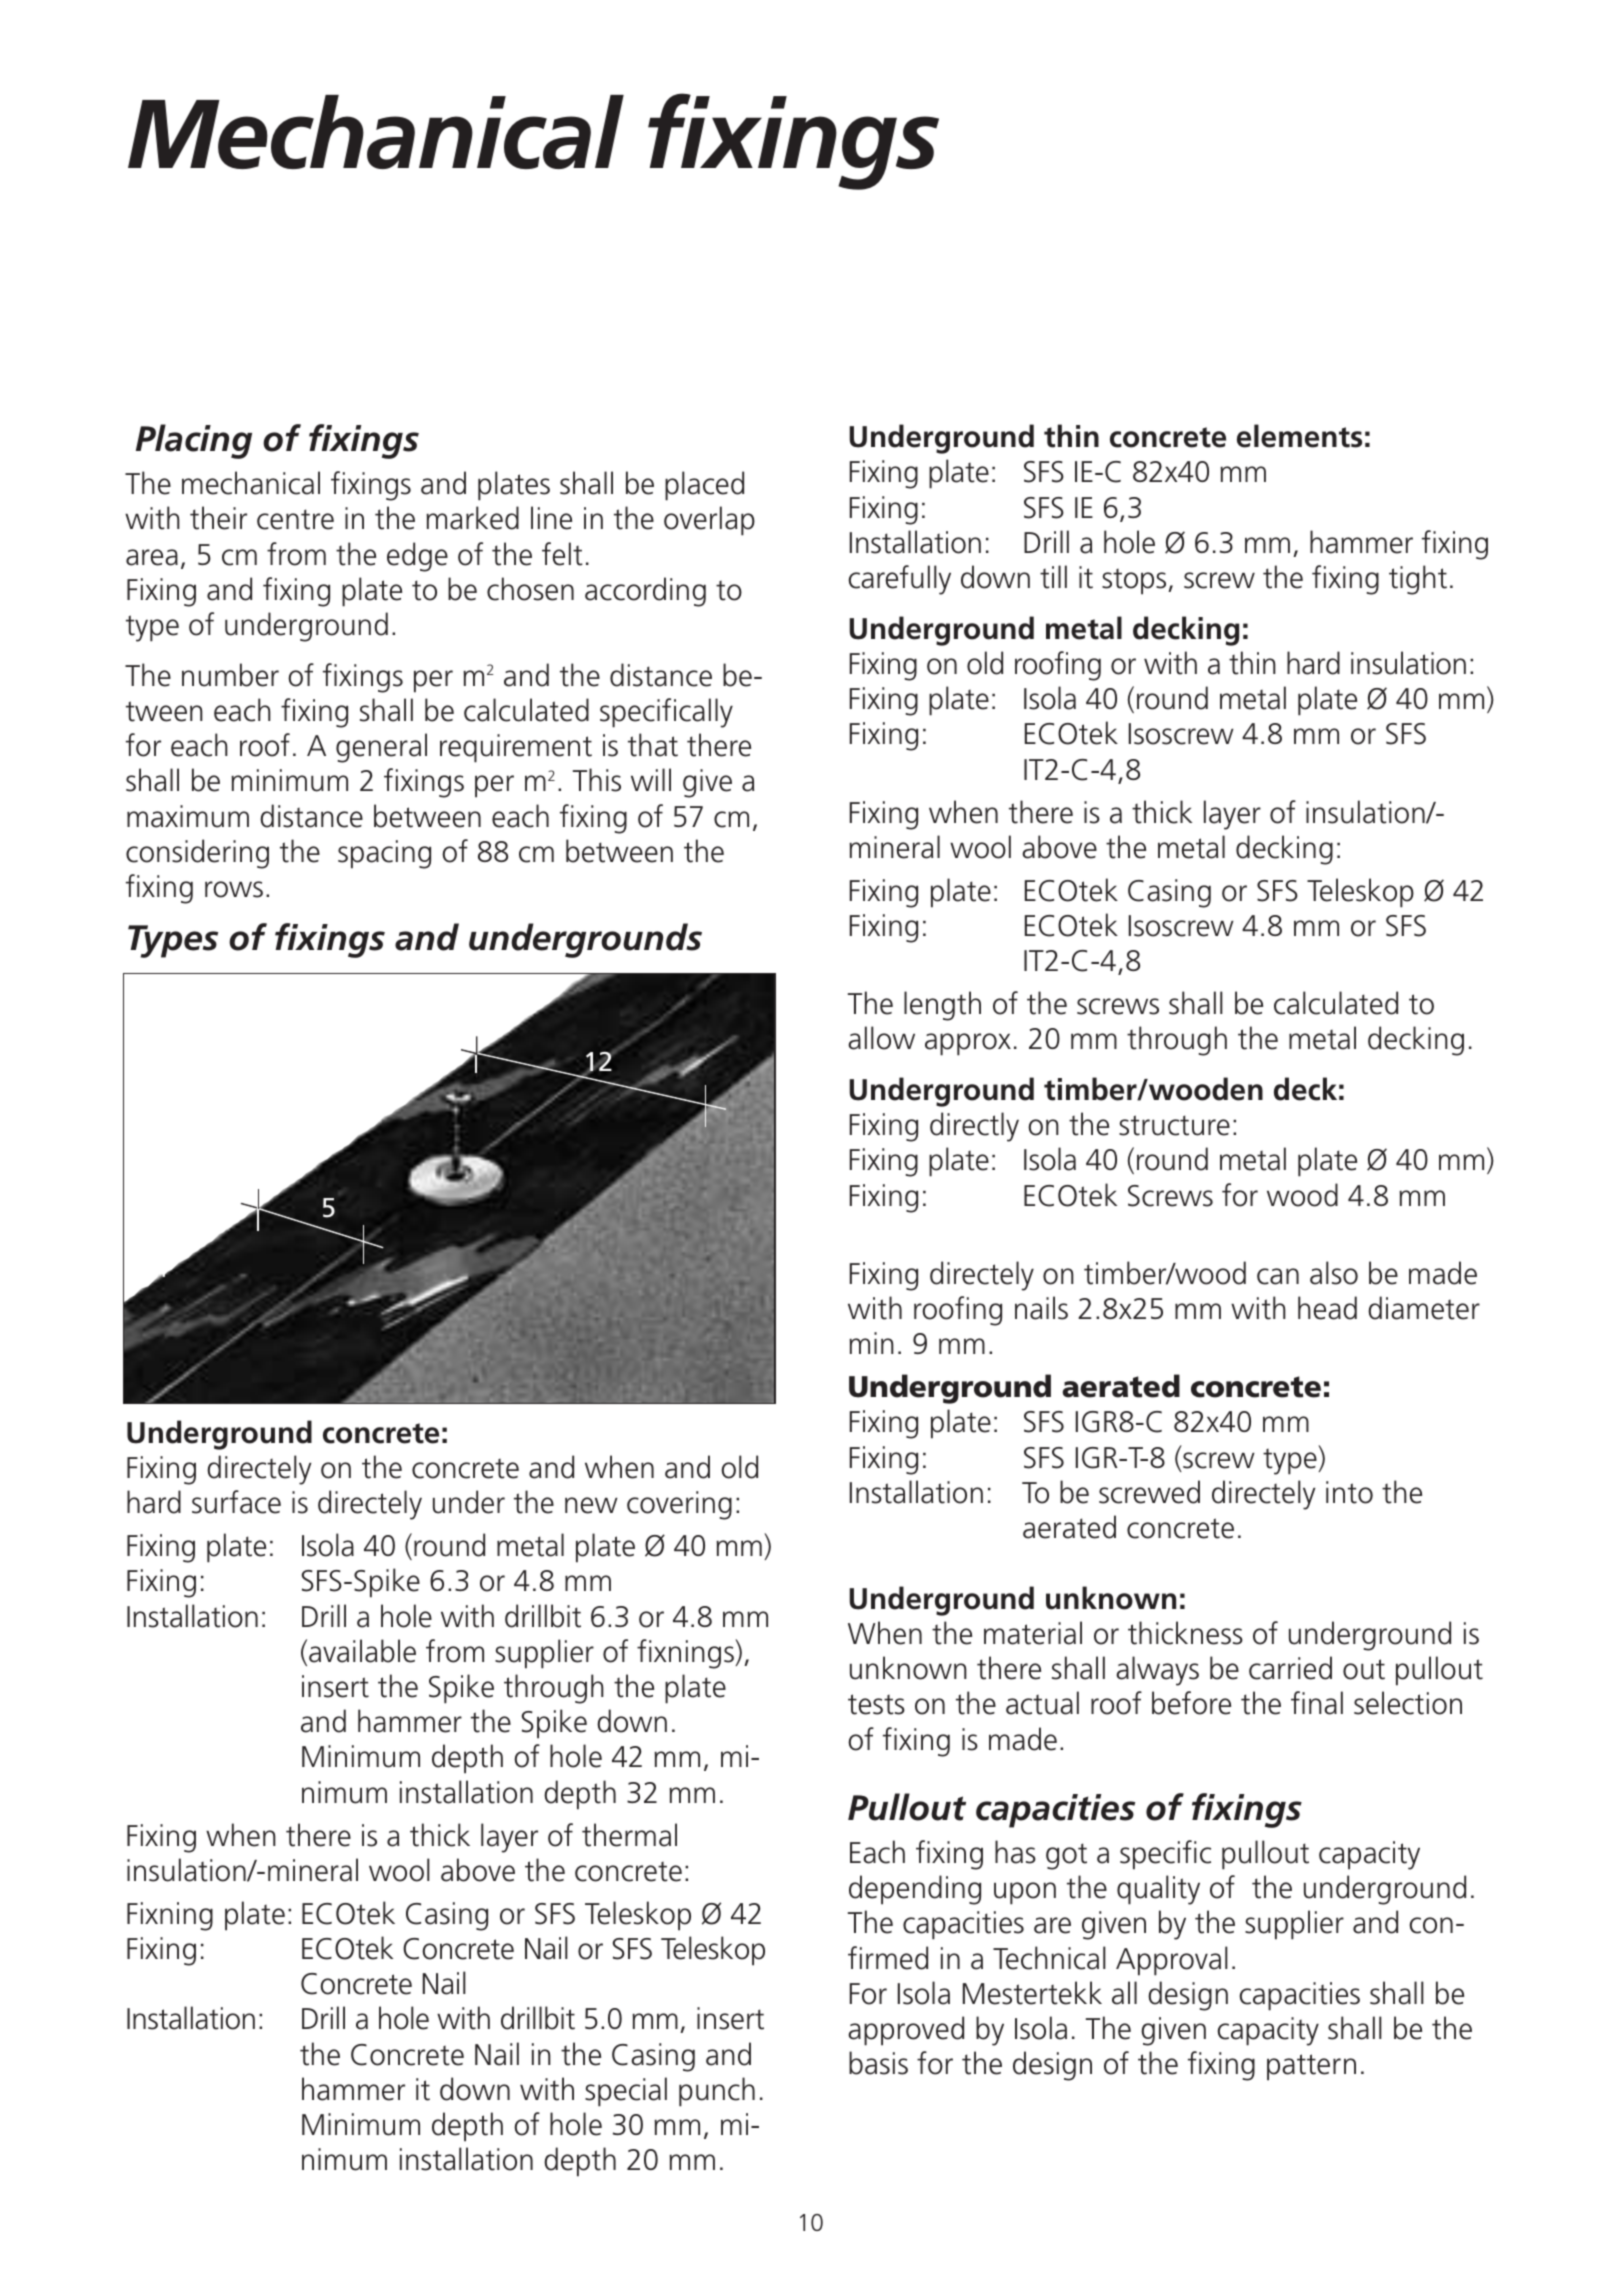 The image size is (1613, 2282). I want to click on tests, so click(876, 1704).
